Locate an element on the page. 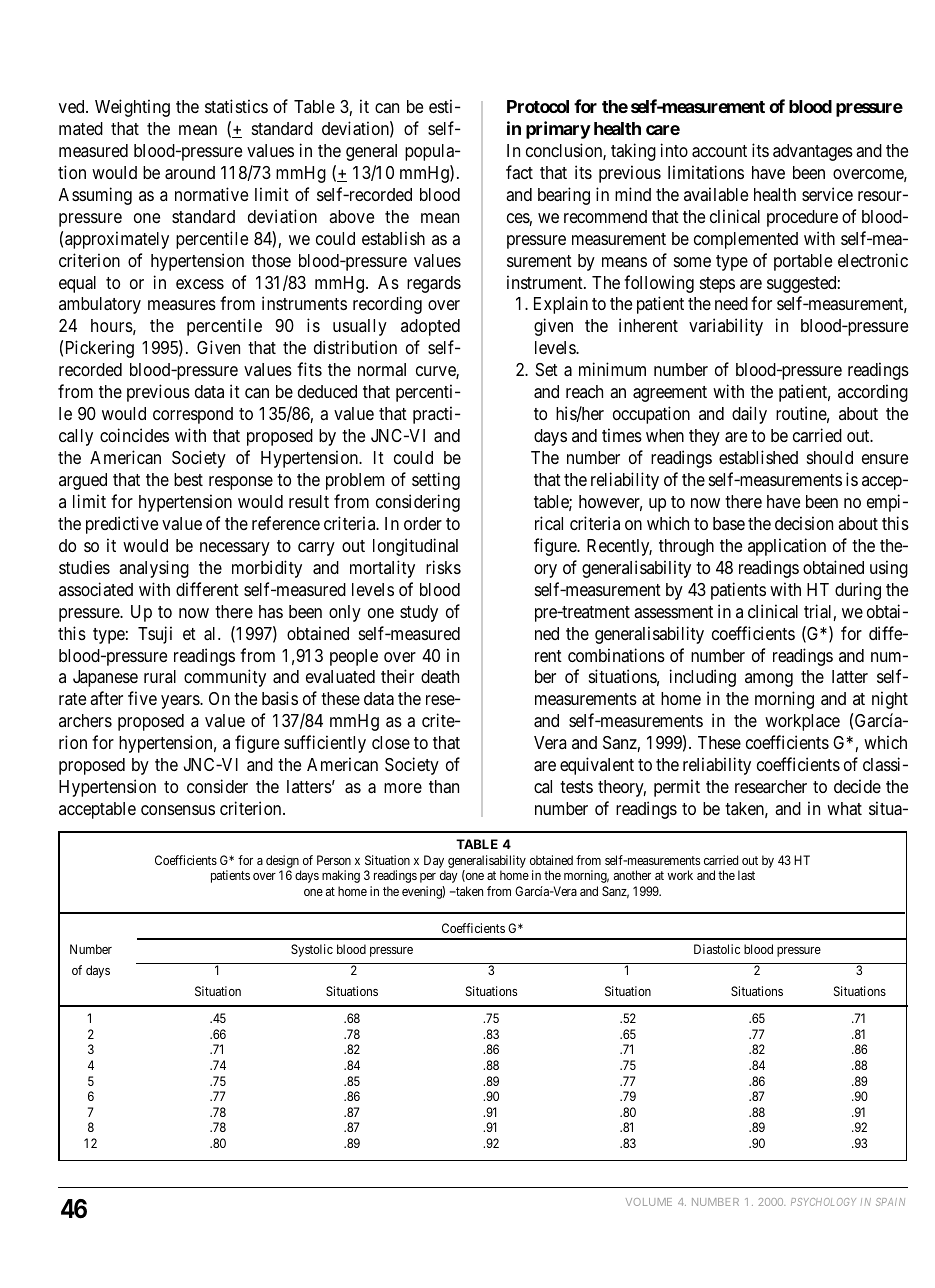 This document has height=1288, width=935. including is located at coordinates (703, 678).
